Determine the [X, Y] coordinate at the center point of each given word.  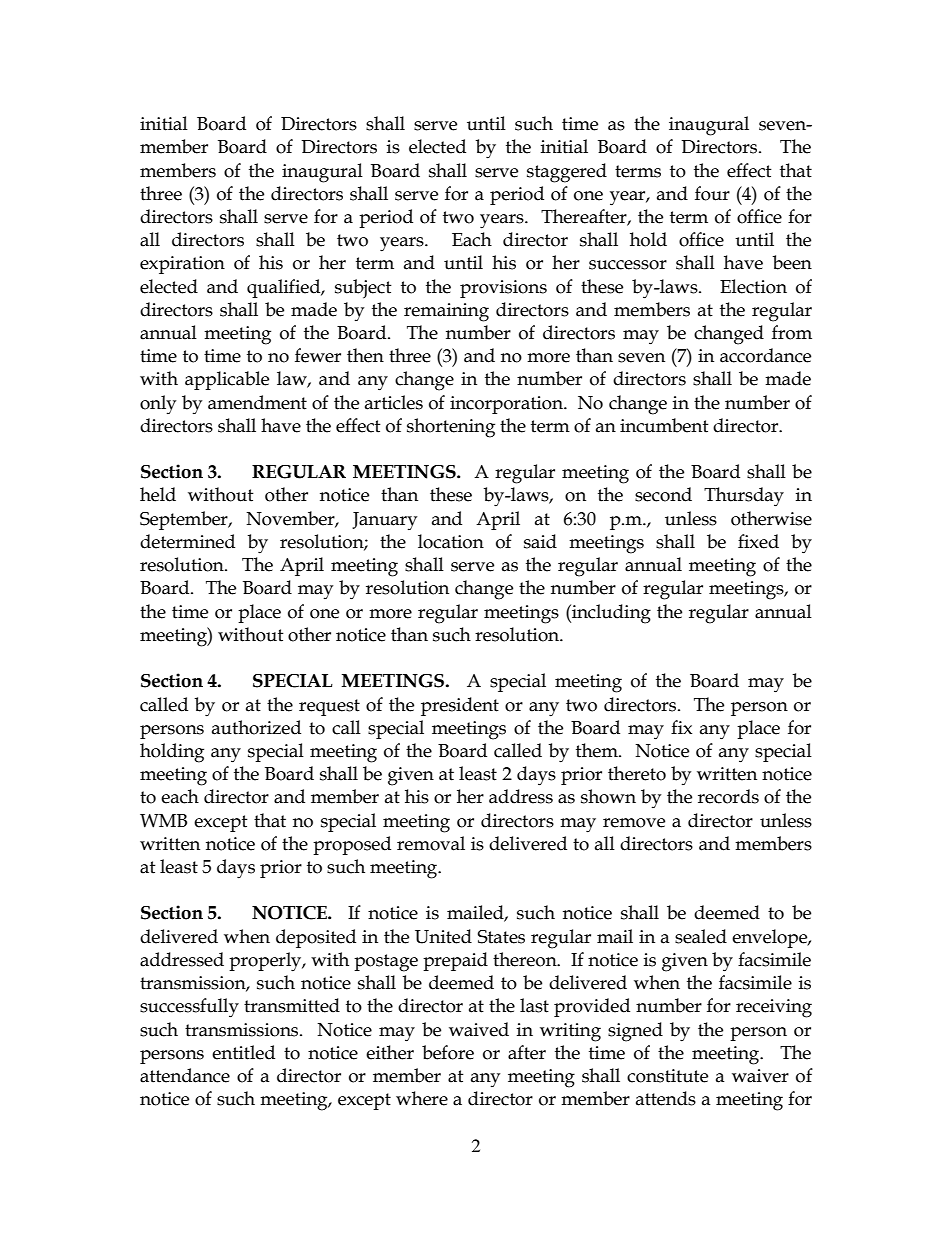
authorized [256, 727]
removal [431, 843]
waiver [760, 1076]
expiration [182, 265]
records [728, 796]
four [712, 193]
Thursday [744, 497]
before [448, 1052]
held [158, 494]
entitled [243, 1052]
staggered [567, 173]
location [451, 541]
